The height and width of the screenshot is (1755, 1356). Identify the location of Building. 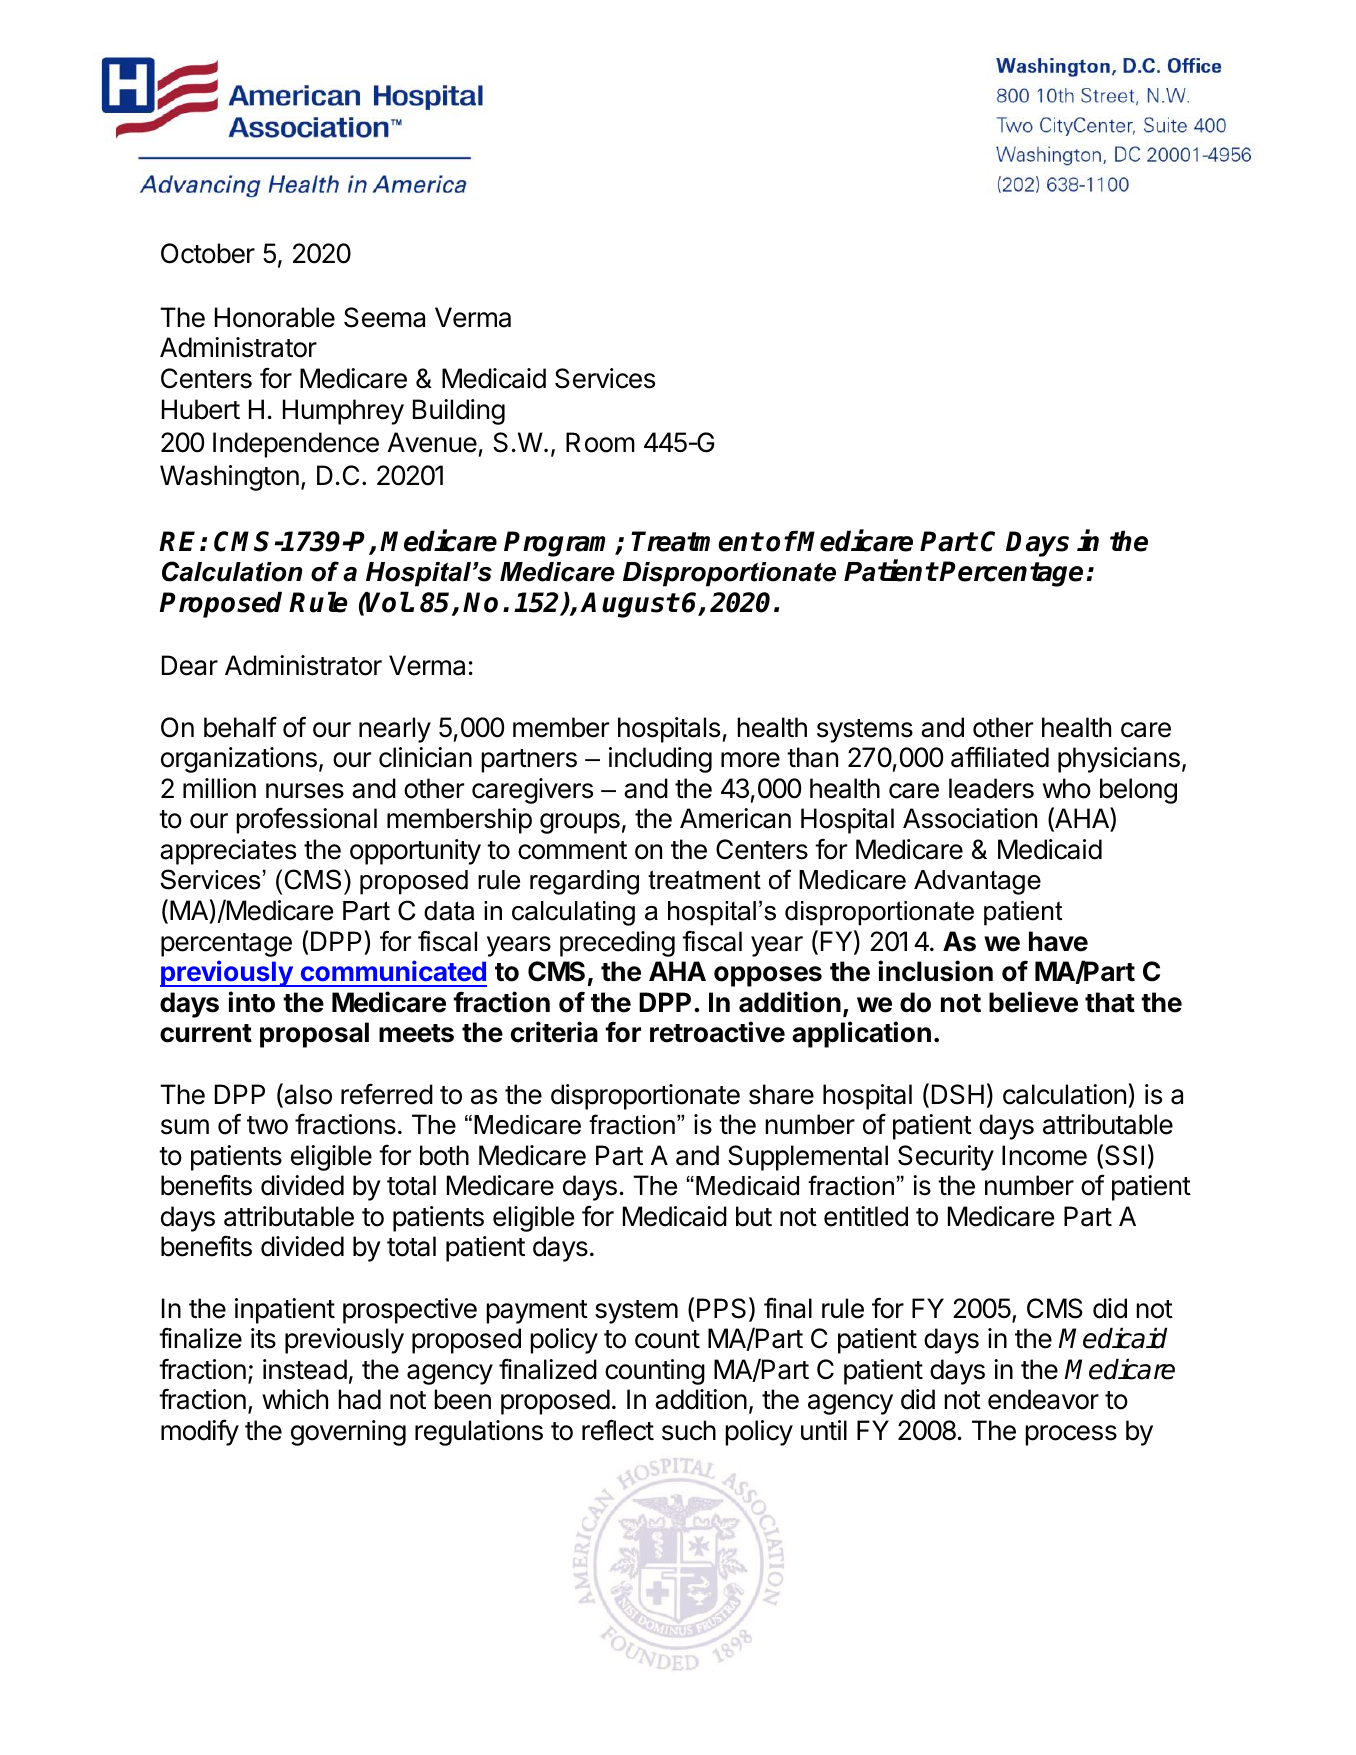
(459, 412).
